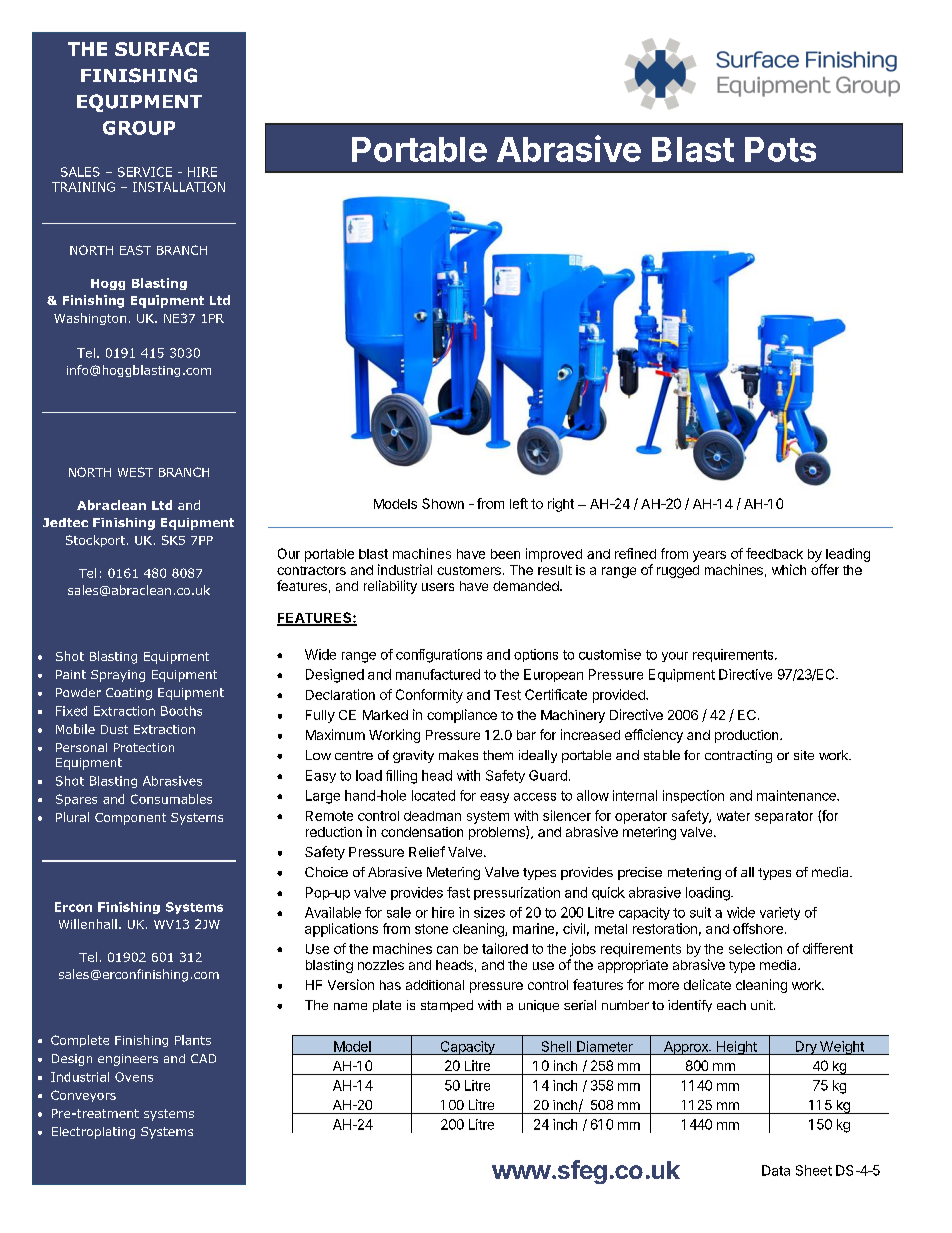 This document has width=952, height=1233. Describe the element at coordinates (443, 503) in the document. I see `Shown` at that location.
